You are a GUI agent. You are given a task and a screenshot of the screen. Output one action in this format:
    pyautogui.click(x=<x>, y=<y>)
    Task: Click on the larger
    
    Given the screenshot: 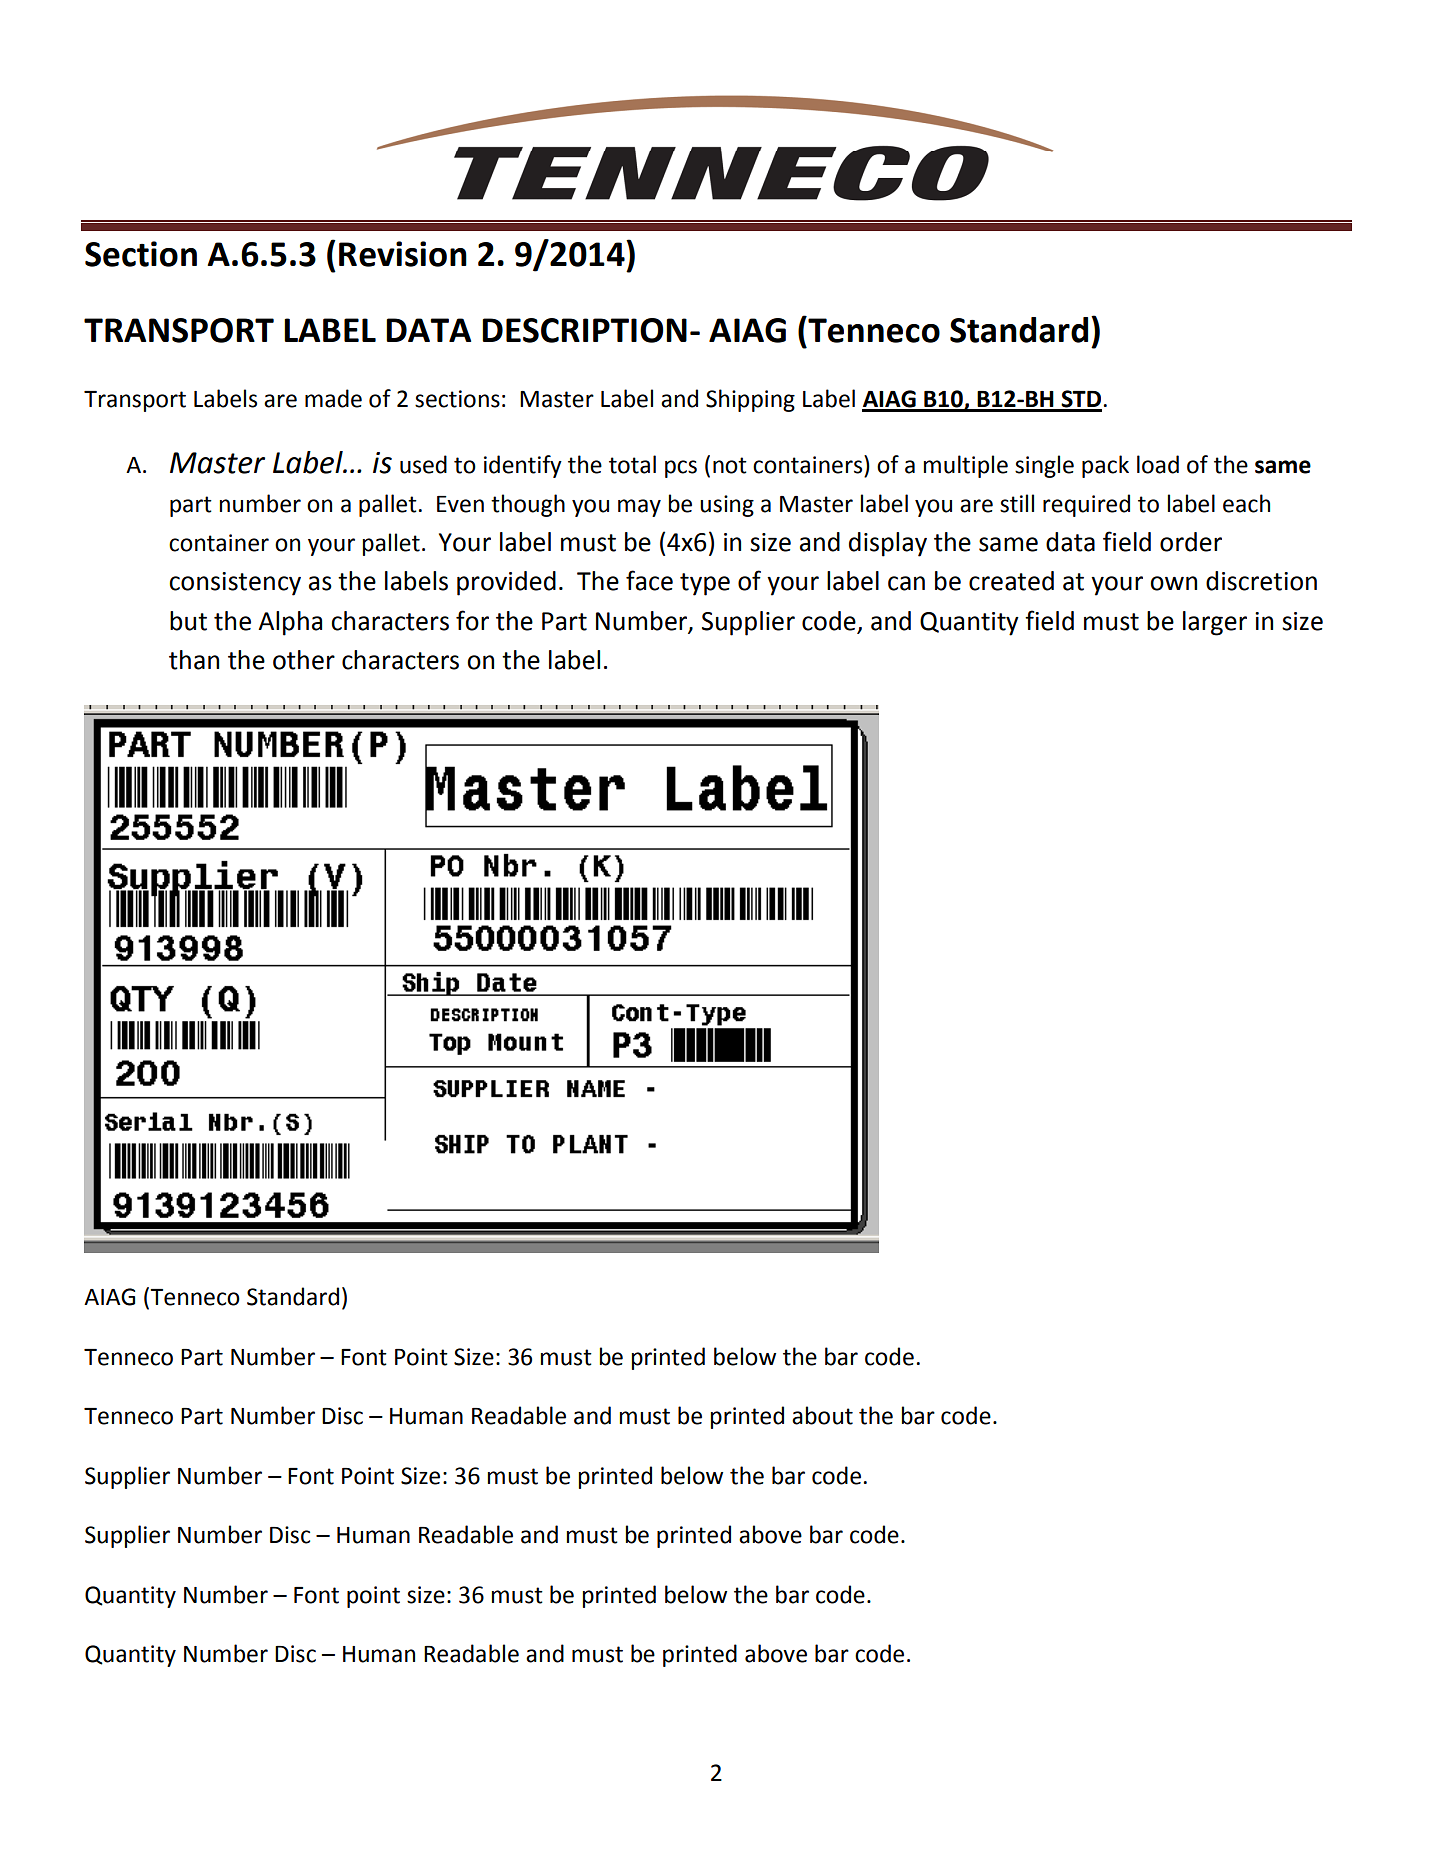 What is the action you would take?
    pyautogui.click(x=1215, y=623)
